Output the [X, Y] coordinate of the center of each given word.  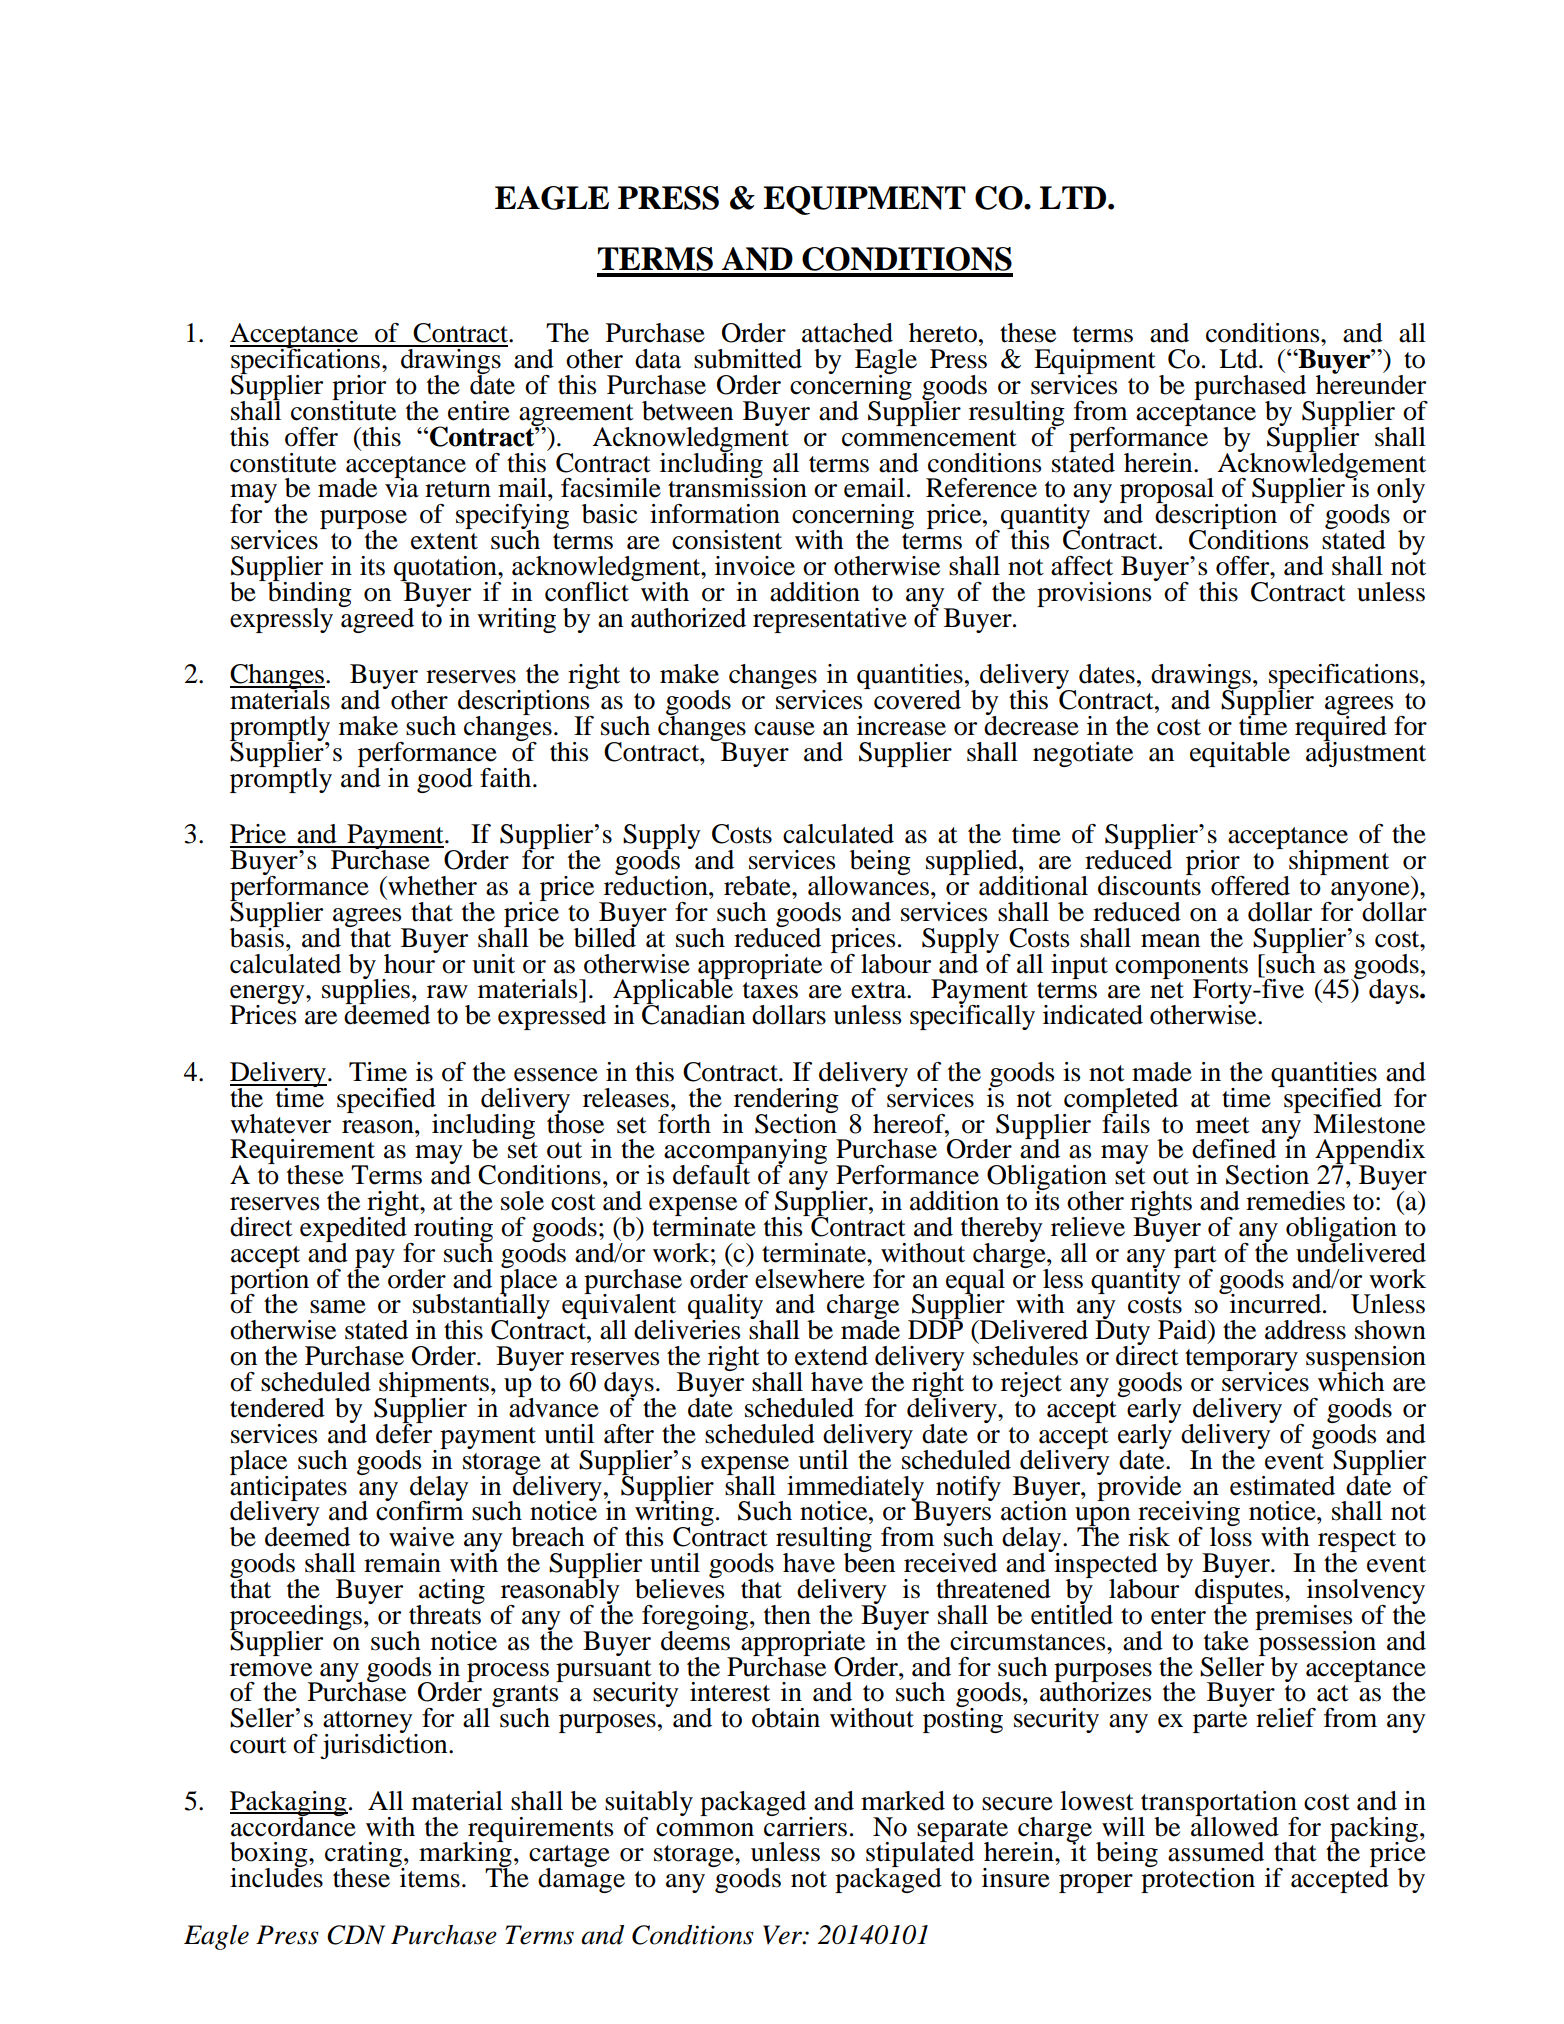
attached [847, 333]
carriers [805, 1825]
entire [479, 411]
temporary [1241, 1361]
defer [404, 1432]
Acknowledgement [1321, 465]
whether [431, 886]
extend [831, 1356]
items [430, 1878]
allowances [868, 884]
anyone [1370, 893]
